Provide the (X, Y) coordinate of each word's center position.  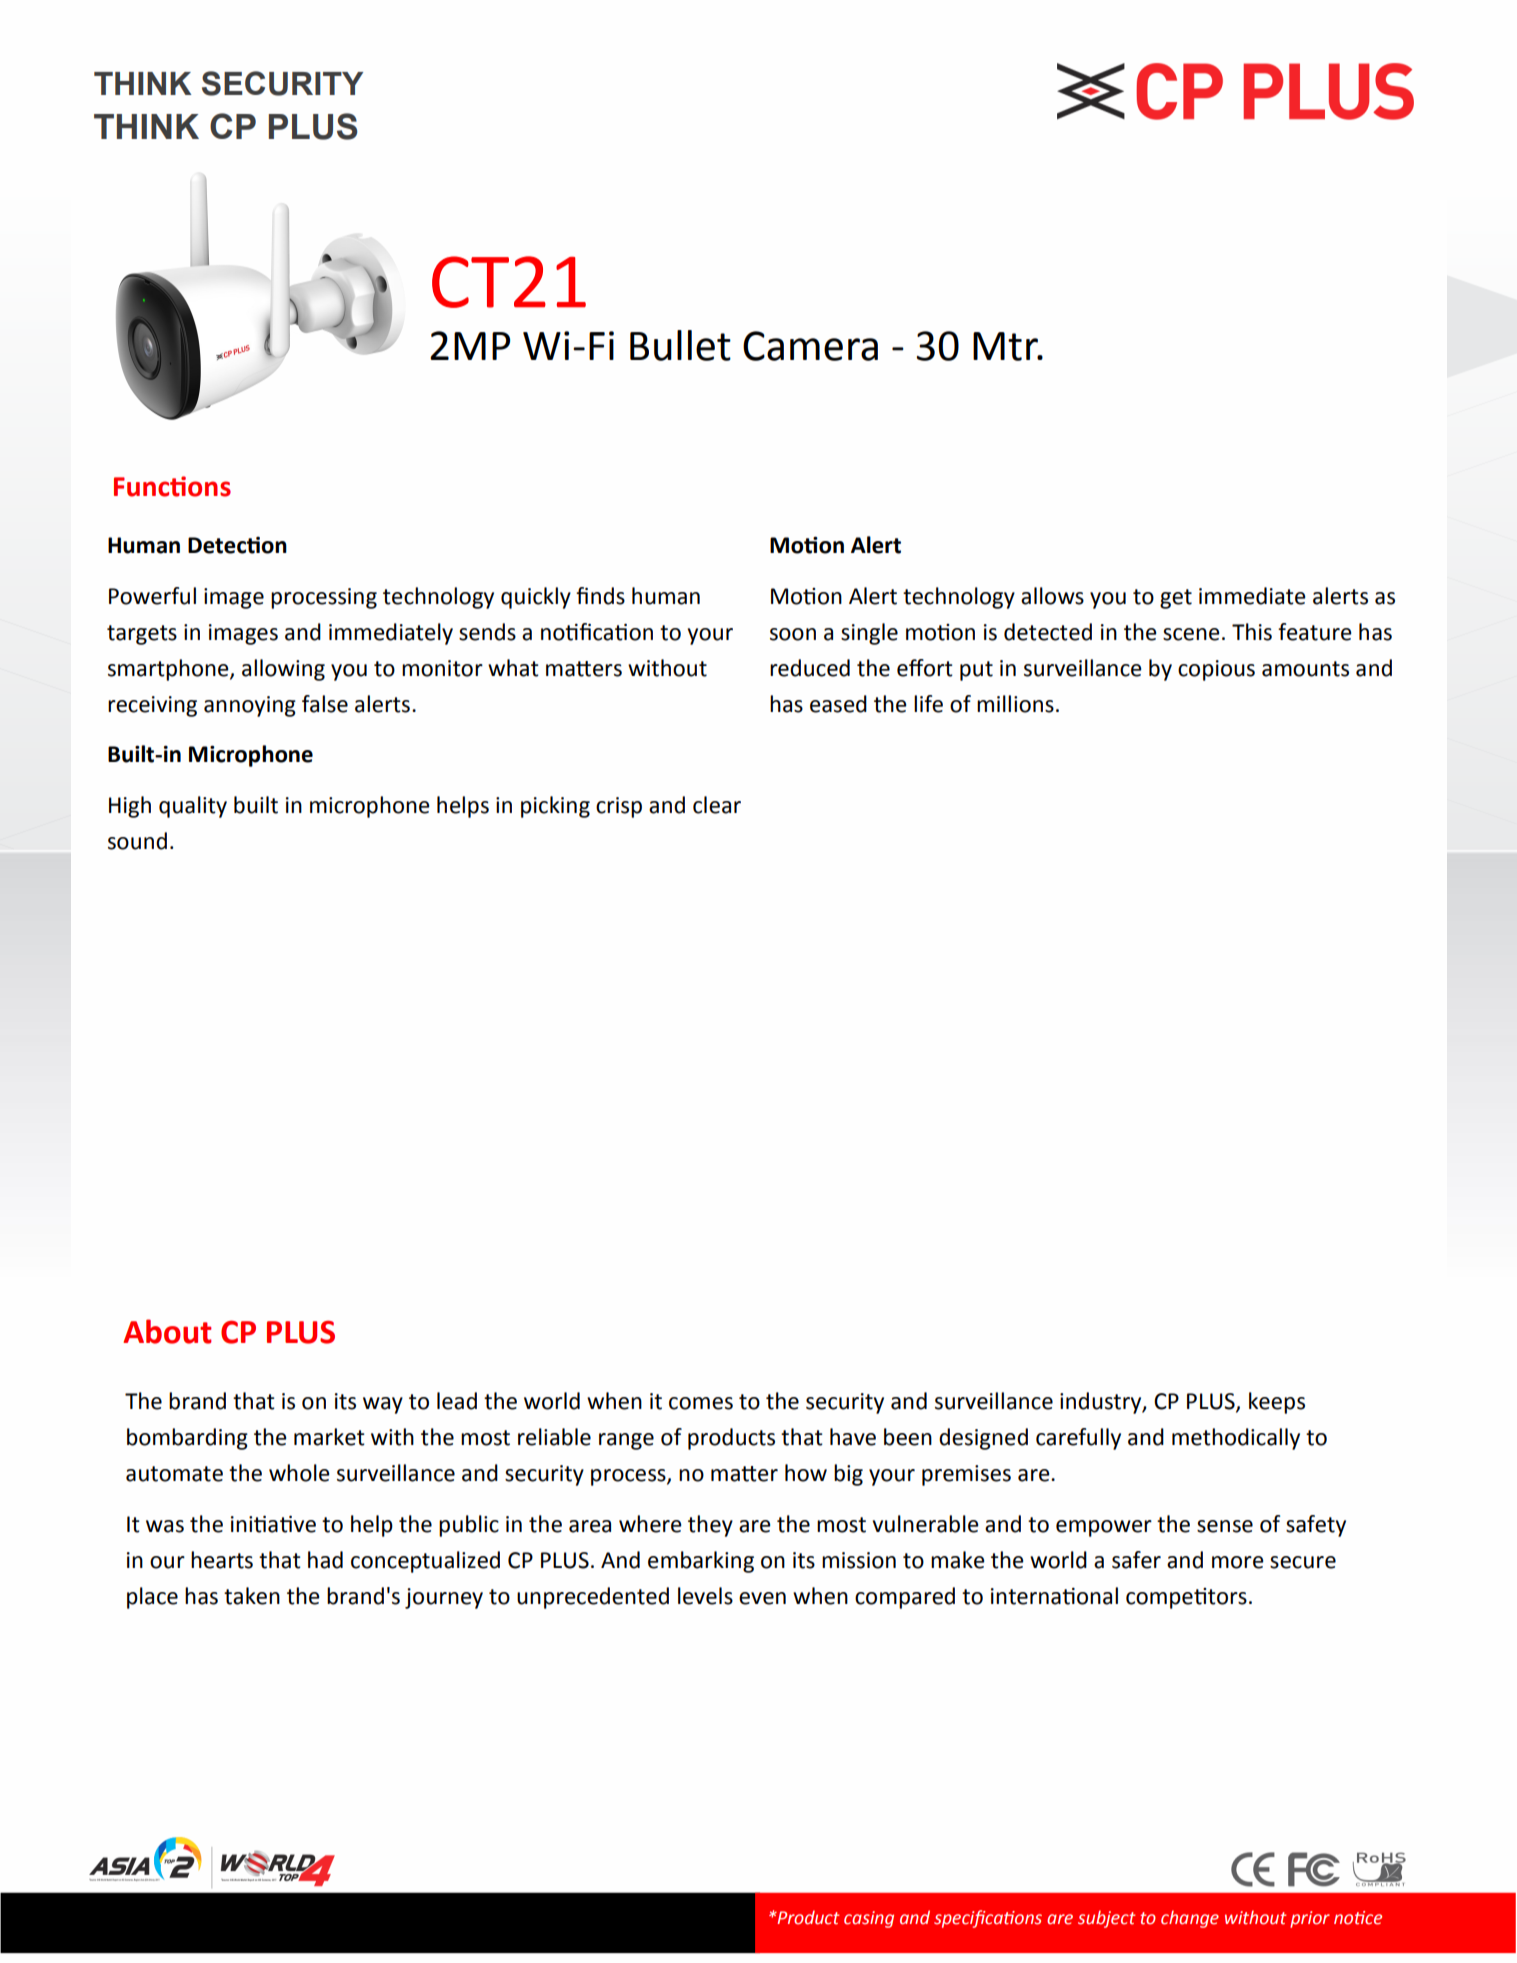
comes (701, 1403)
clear (717, 805)
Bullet (680, 345)
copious (1216, 670)
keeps (1277, 1403)
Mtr (1006, 346)
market (329, 1437)
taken (252, 1596)
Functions (172, 486)
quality (193, 807)
